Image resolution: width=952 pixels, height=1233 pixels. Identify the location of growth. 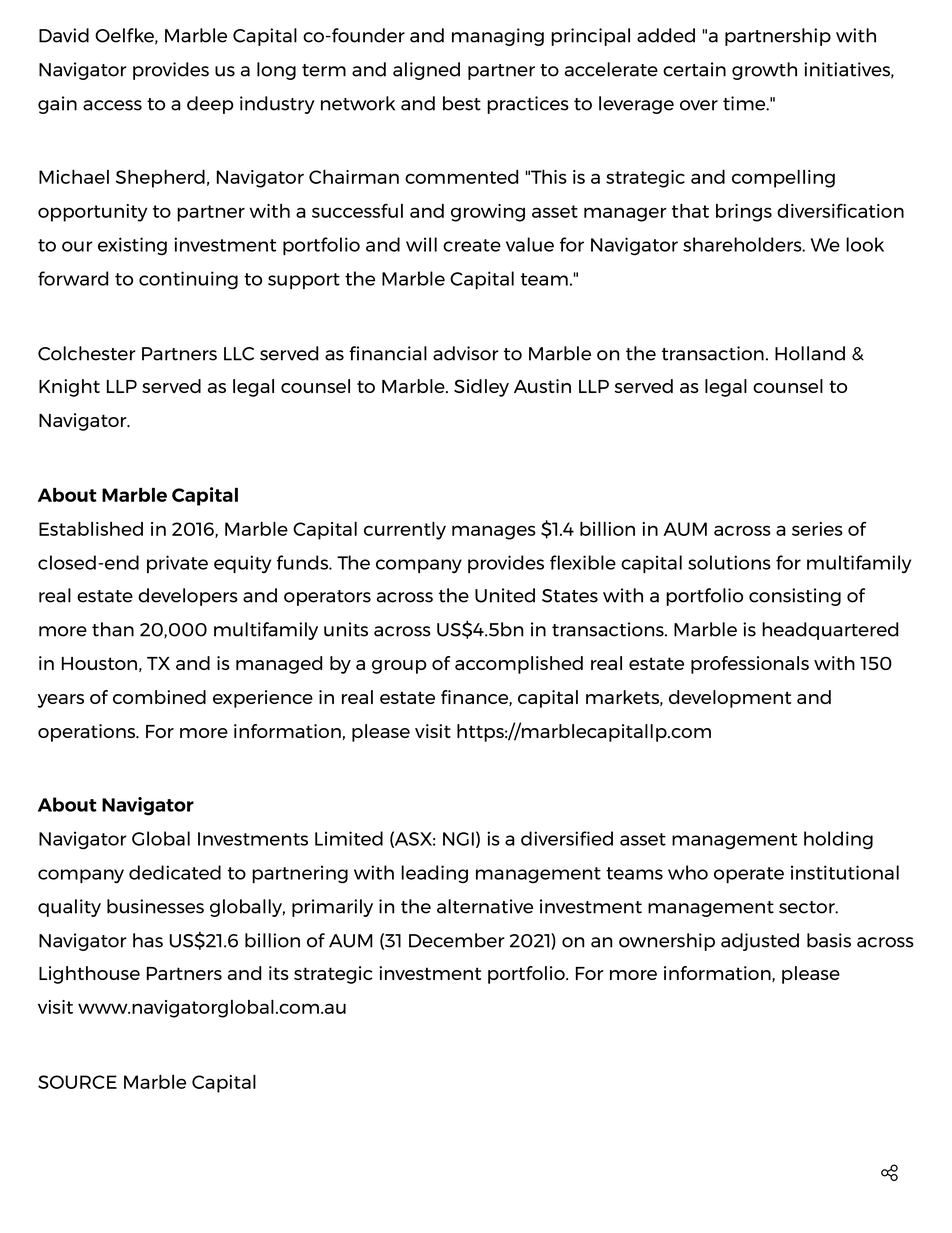
(764, 71).
